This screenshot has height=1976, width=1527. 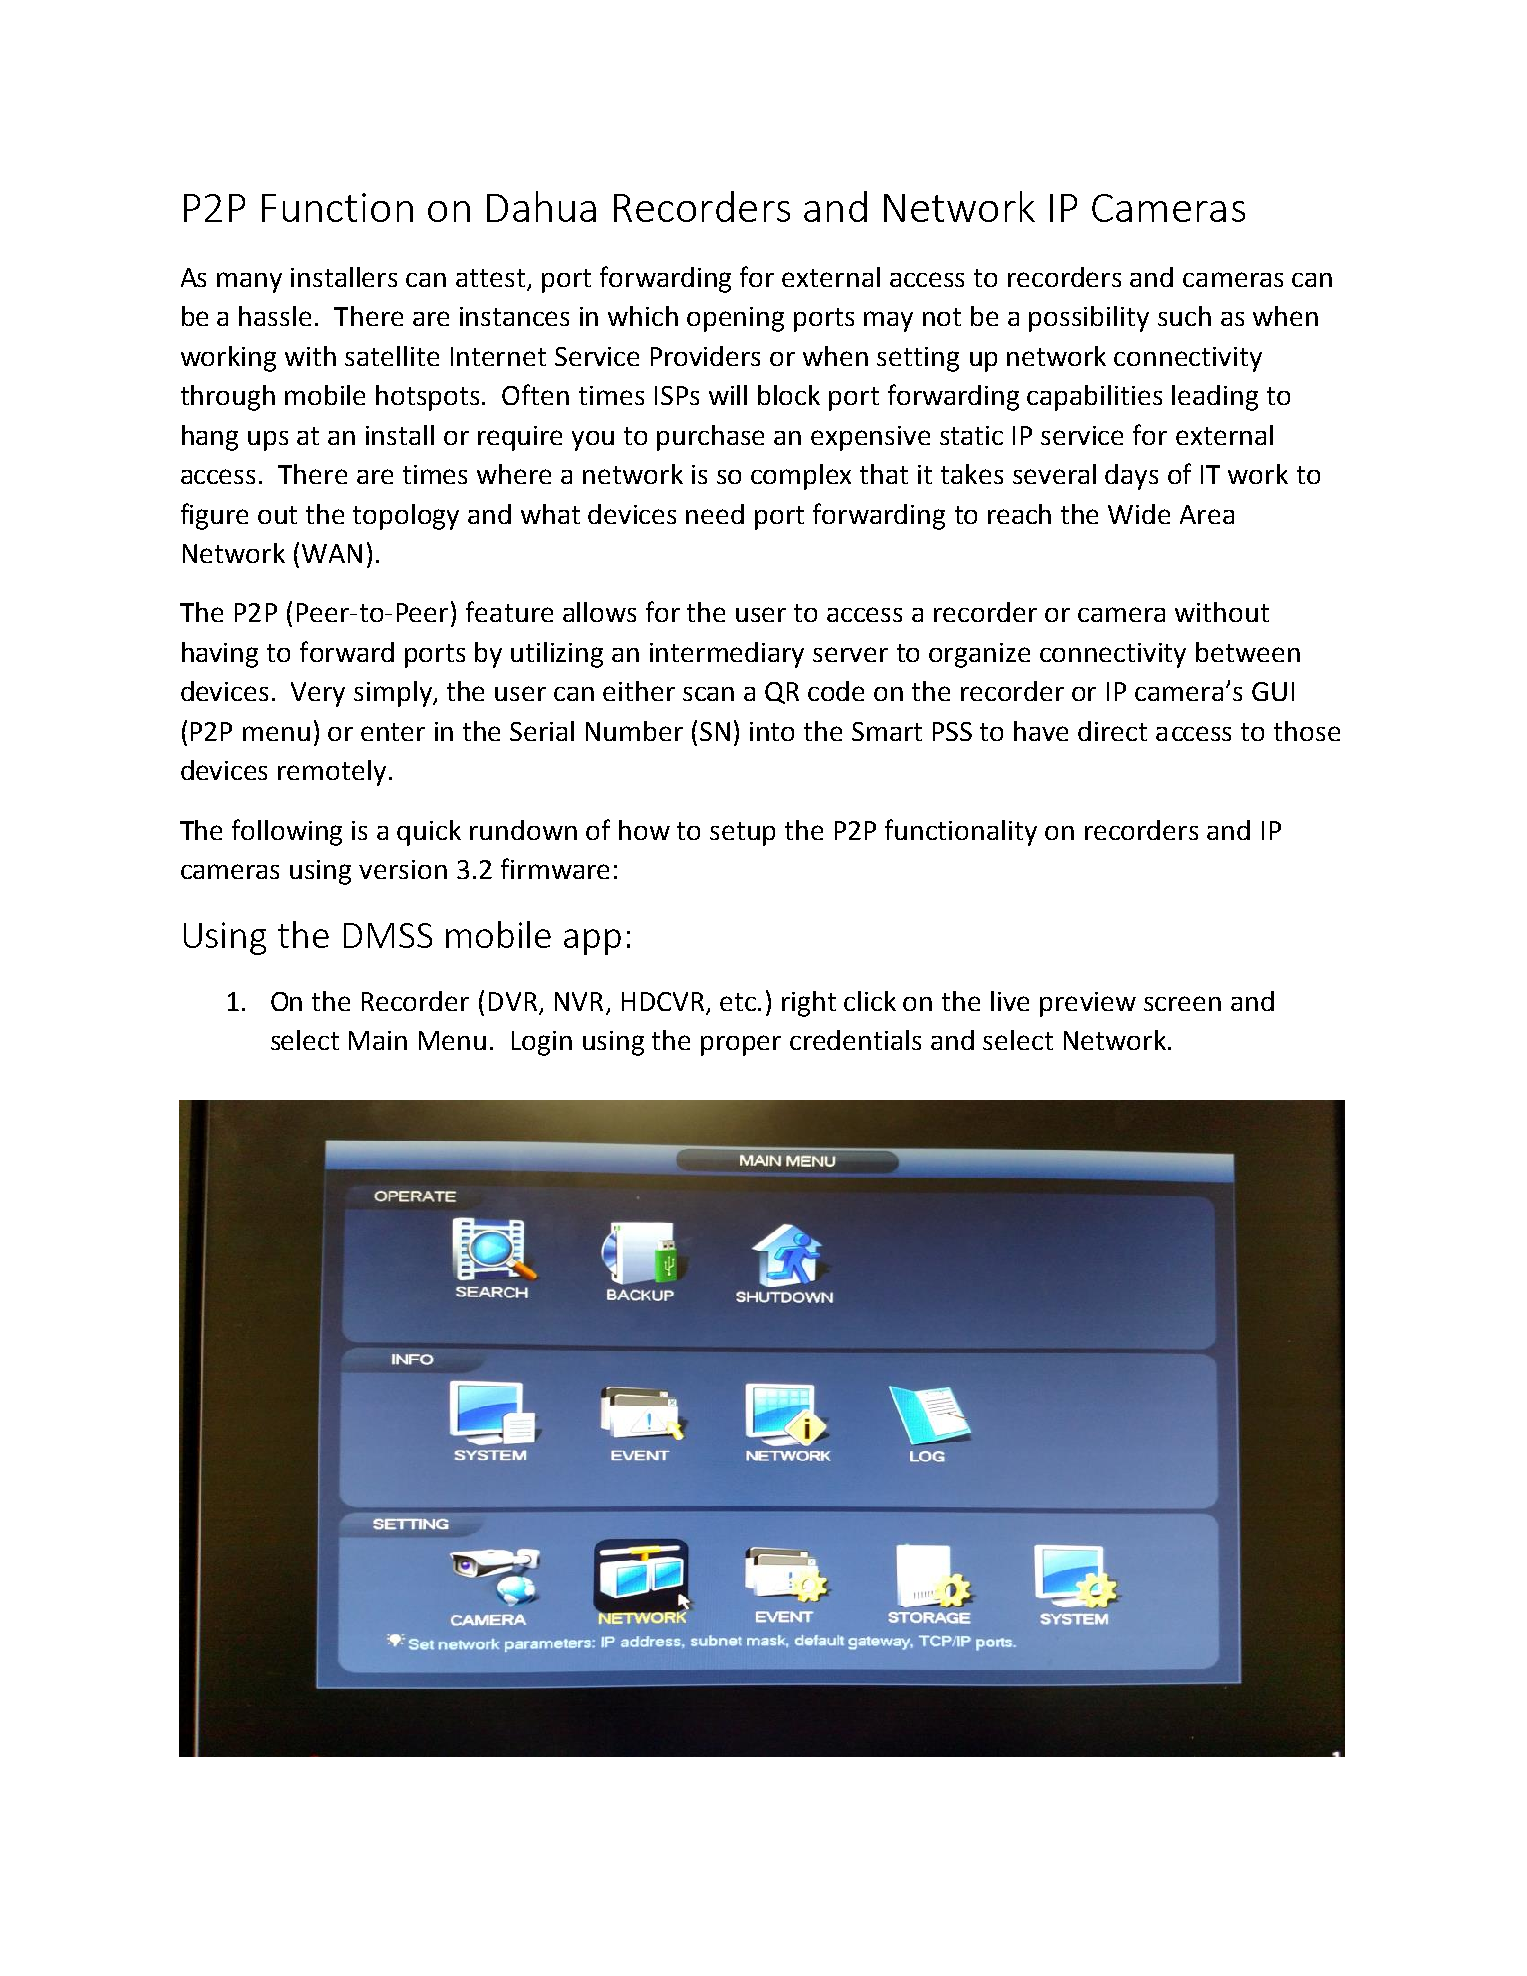 What do you see at coordinates (1112, 731) in the screenshot?
I see `direct` at bounding box center [1112, 731].
